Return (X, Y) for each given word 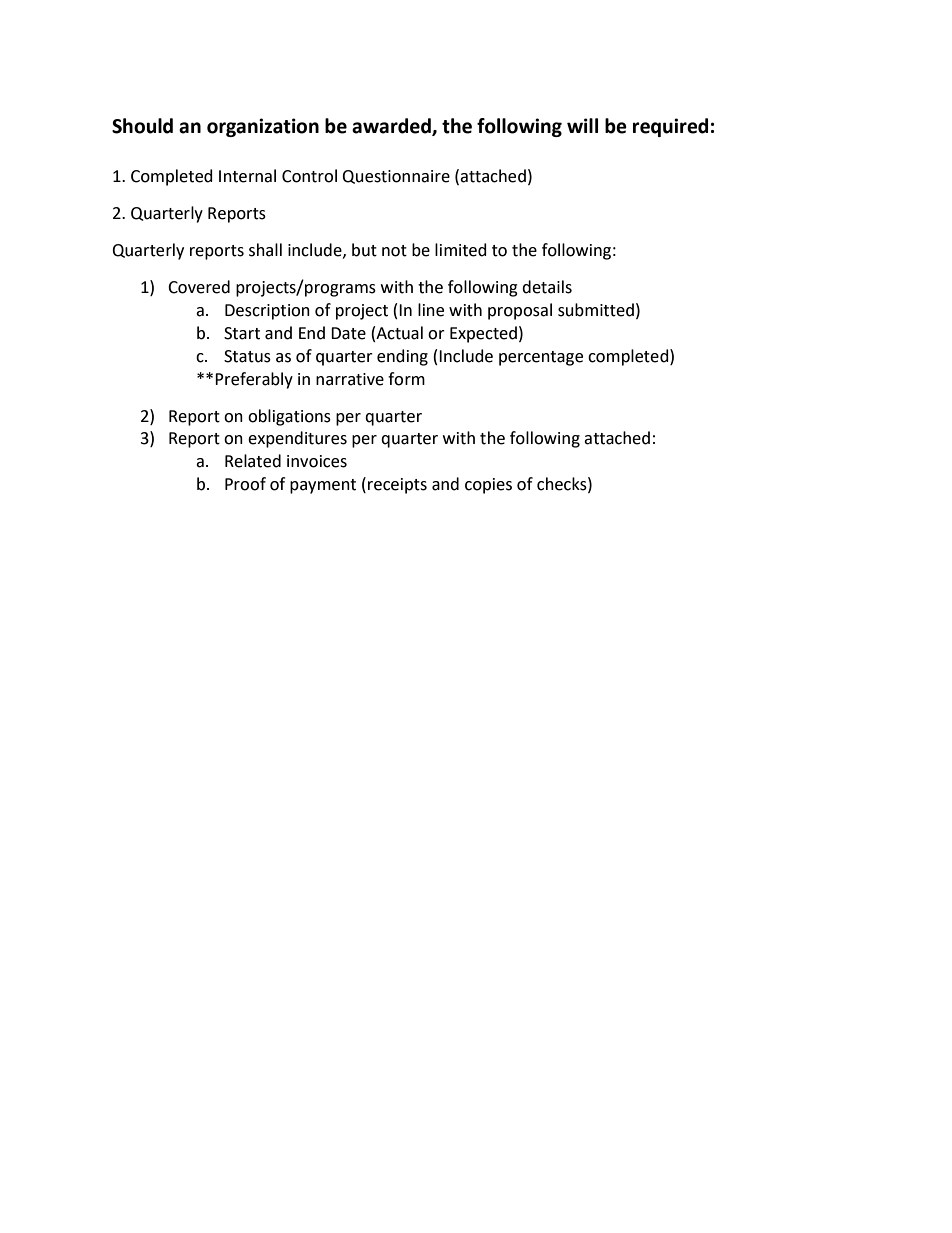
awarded (392, 127)
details (547, 287)
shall (265, 250)
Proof (245, 484)
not (394, 251)
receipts (397, 486)
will (582, 125)
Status (247, 356)
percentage (541, 358)
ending (402, 357)
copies (488, 486)
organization (263, 127)
